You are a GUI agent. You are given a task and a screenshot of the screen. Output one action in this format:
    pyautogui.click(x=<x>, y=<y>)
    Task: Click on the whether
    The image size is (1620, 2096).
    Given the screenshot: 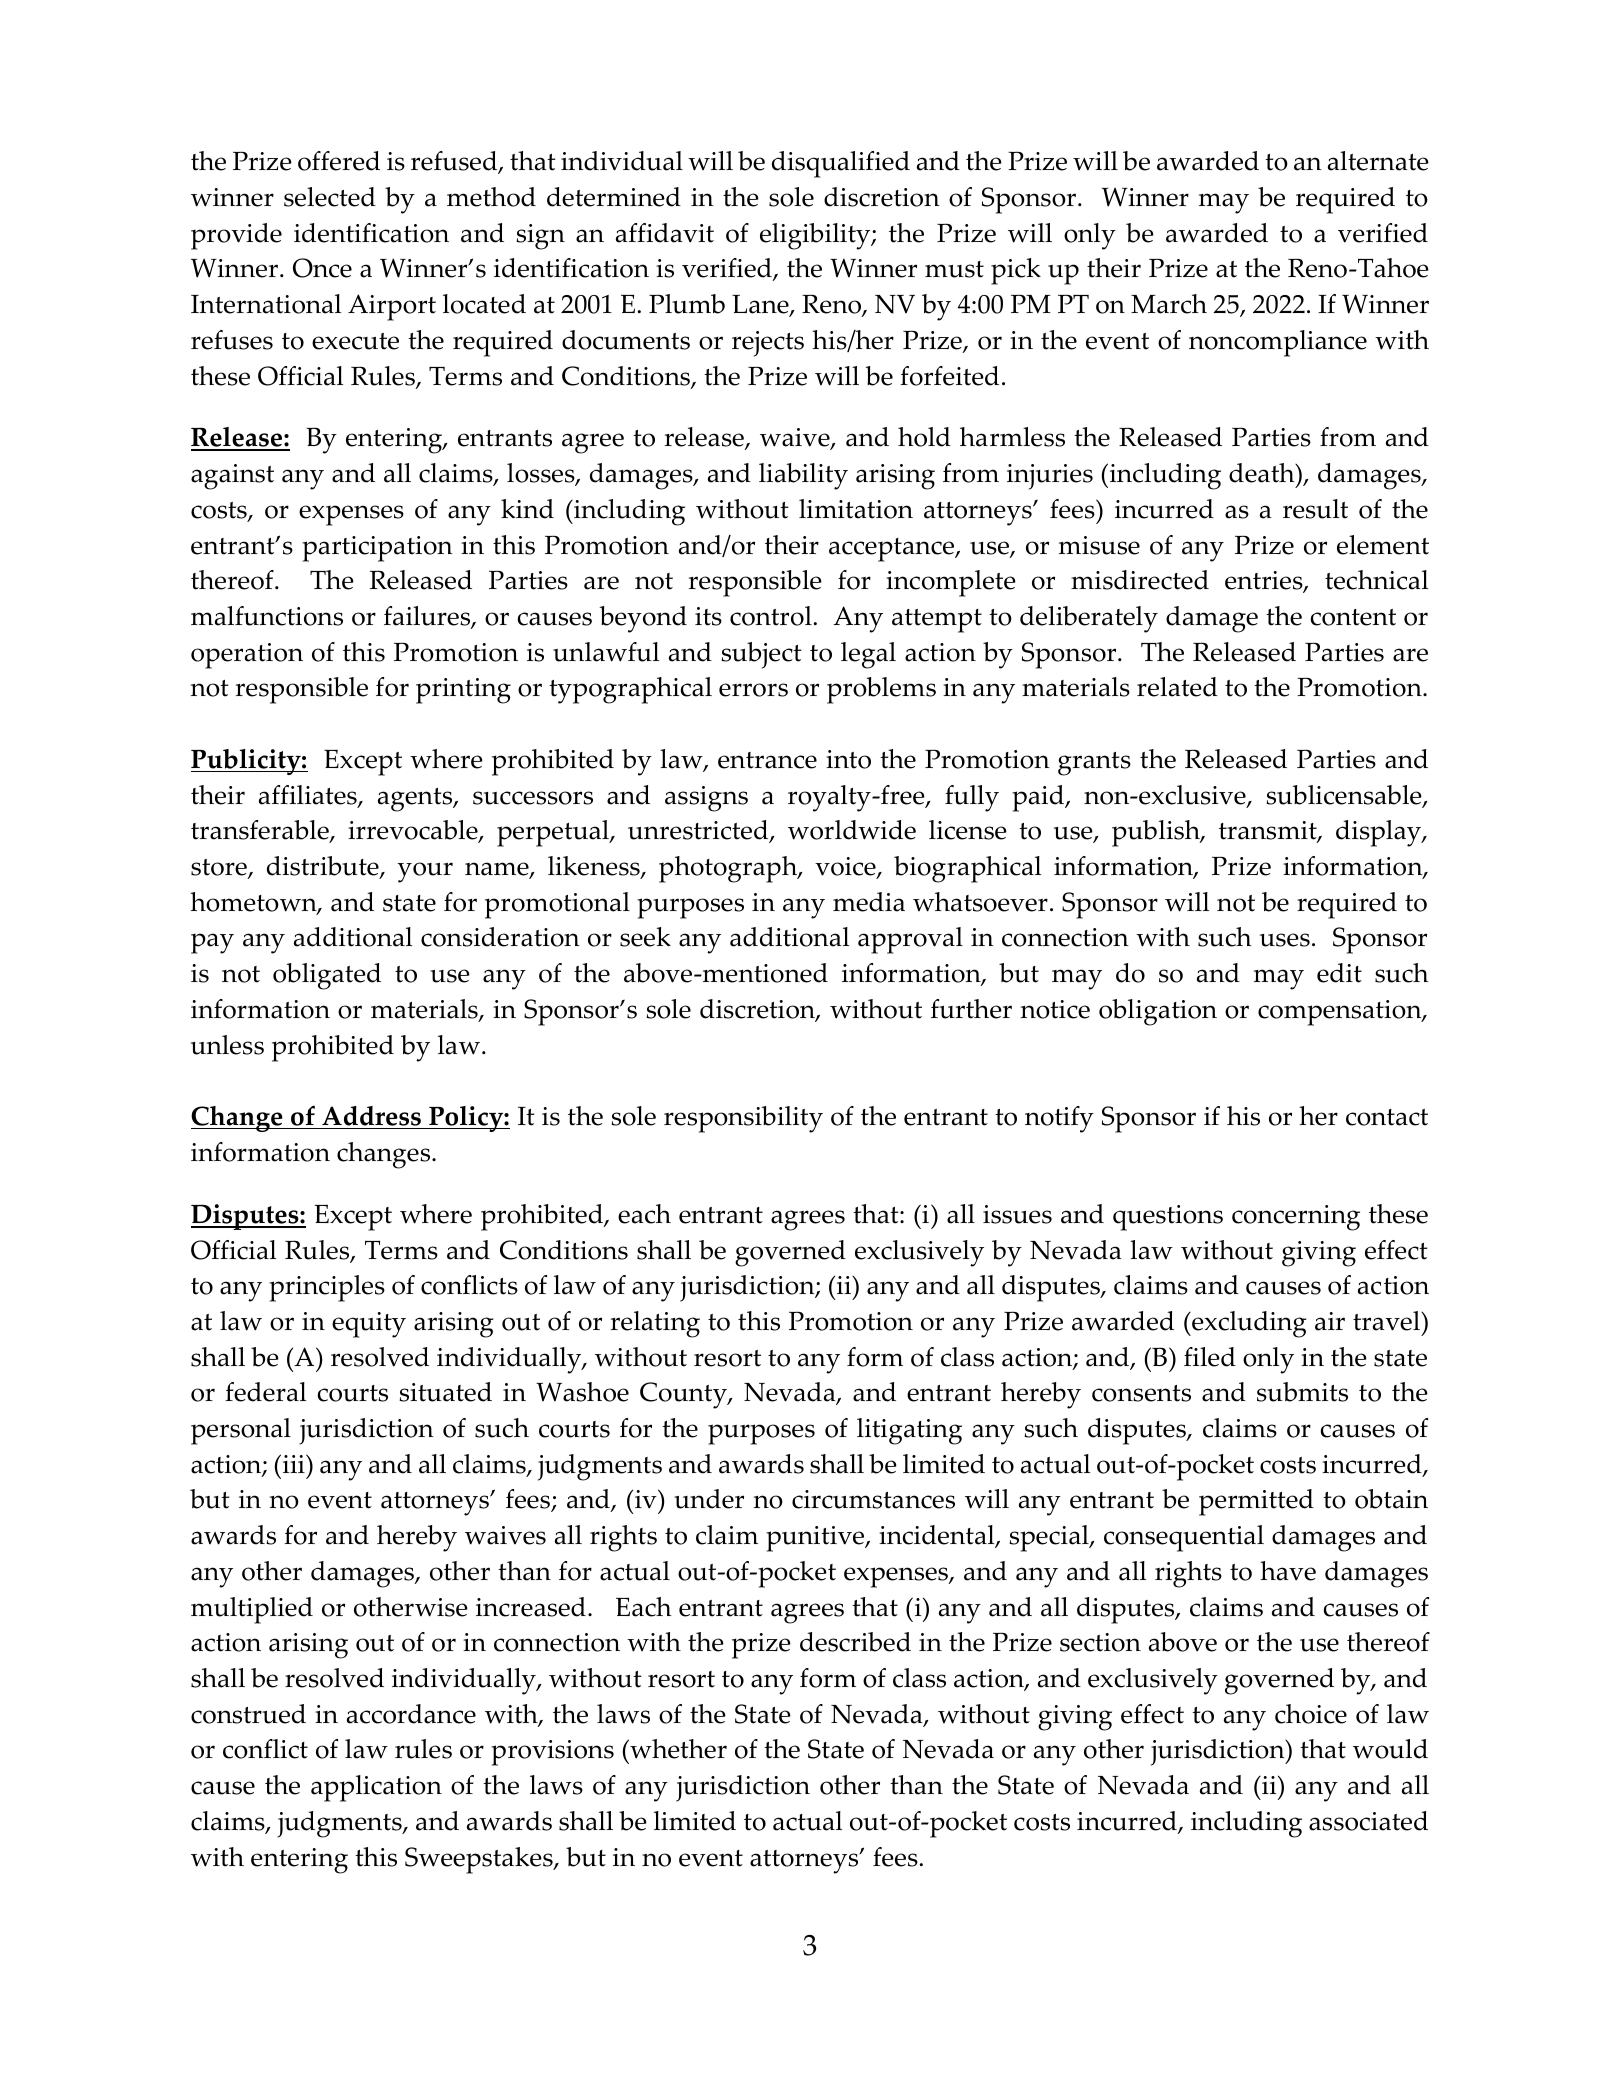 What is the action you would take?
    pyautogui.click(x=677, y=1749)
